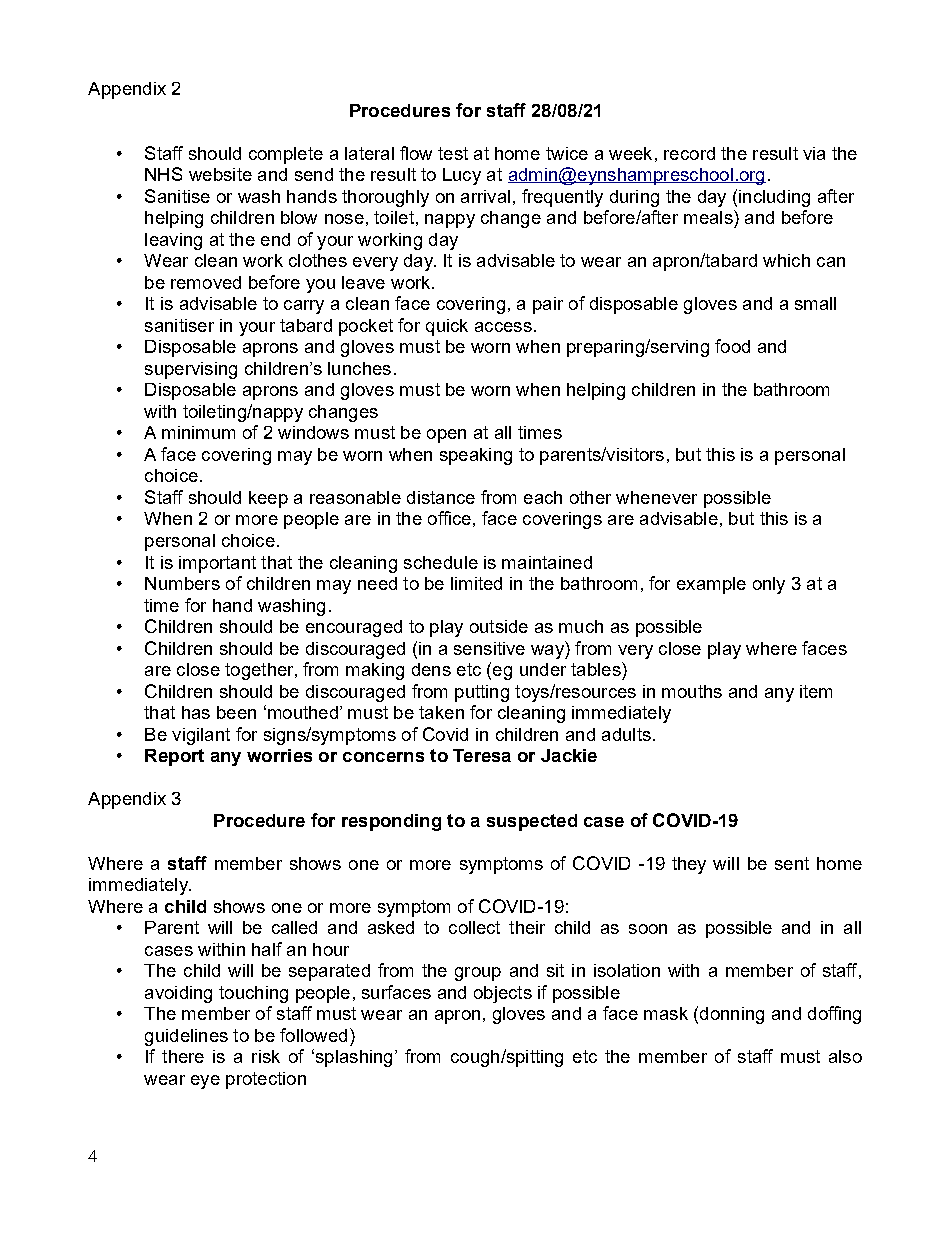 The image size is (952, 1233). Describe the element at coordinates (774, 198) in the document. I see `including` at that location.
